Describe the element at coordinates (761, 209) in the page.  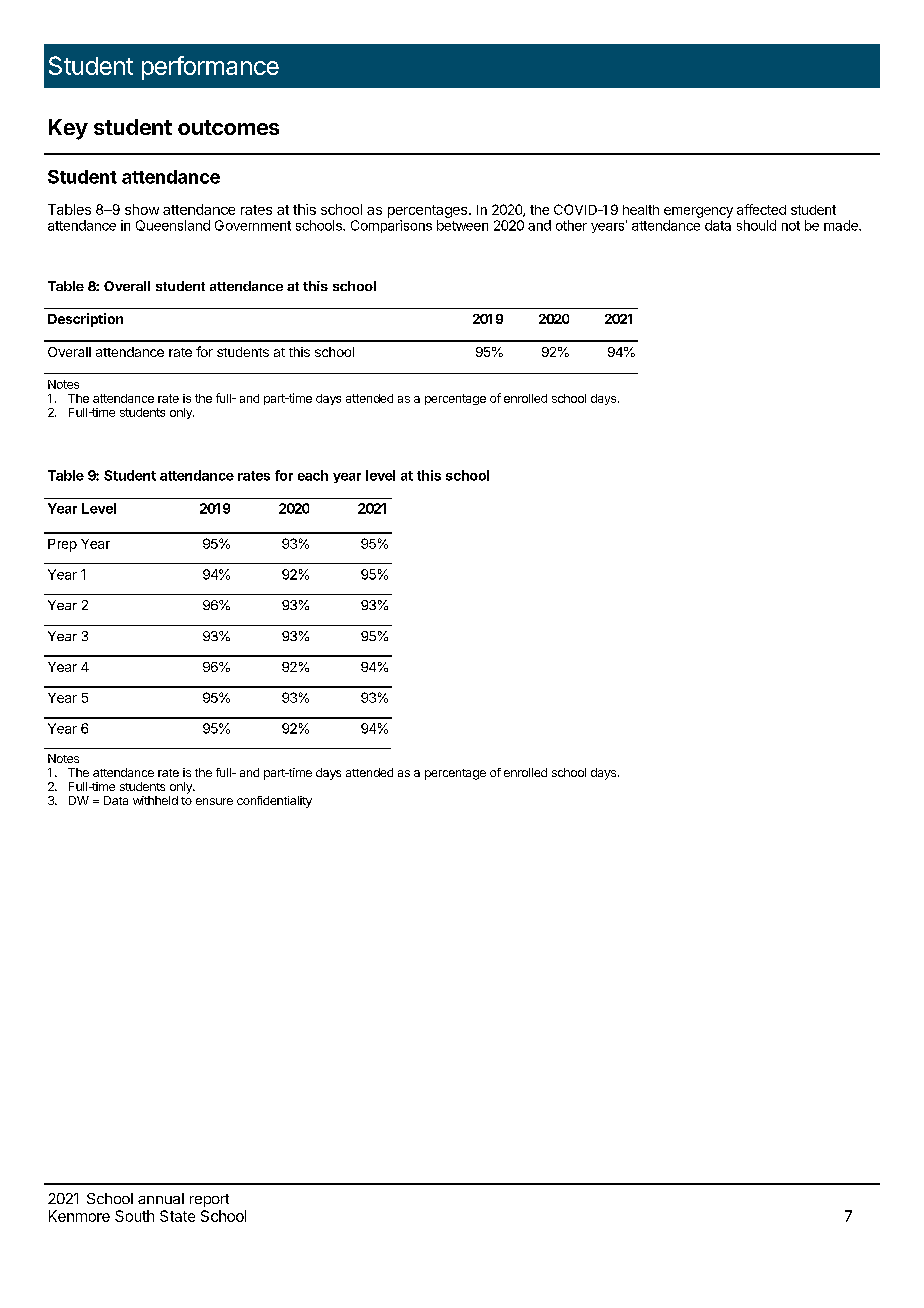
I see `affected` at that location.
